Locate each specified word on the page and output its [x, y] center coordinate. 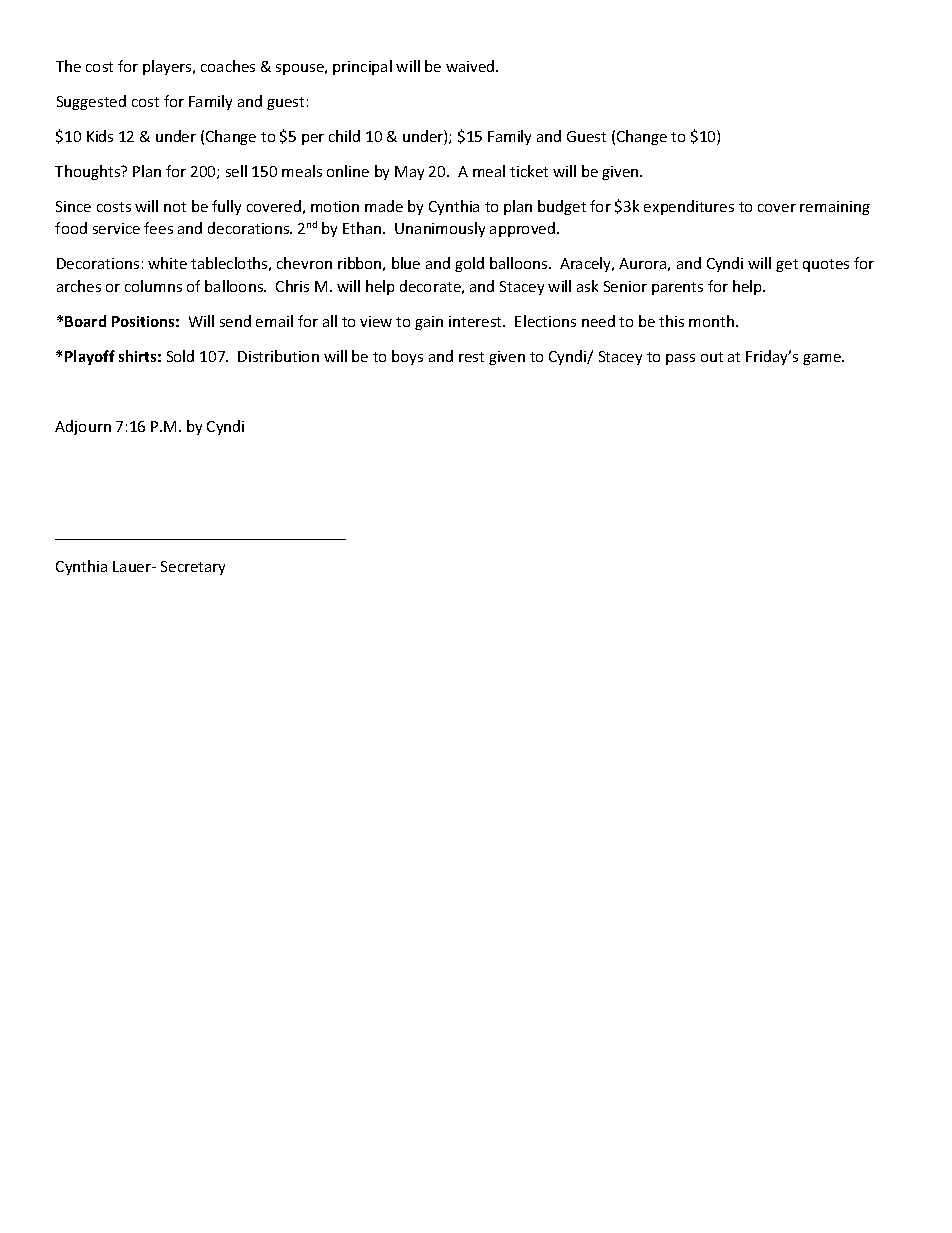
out [712, 357]
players [168, 67]
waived [471, 66]
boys [407, 357]
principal [362, 67]
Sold [180, 356]
